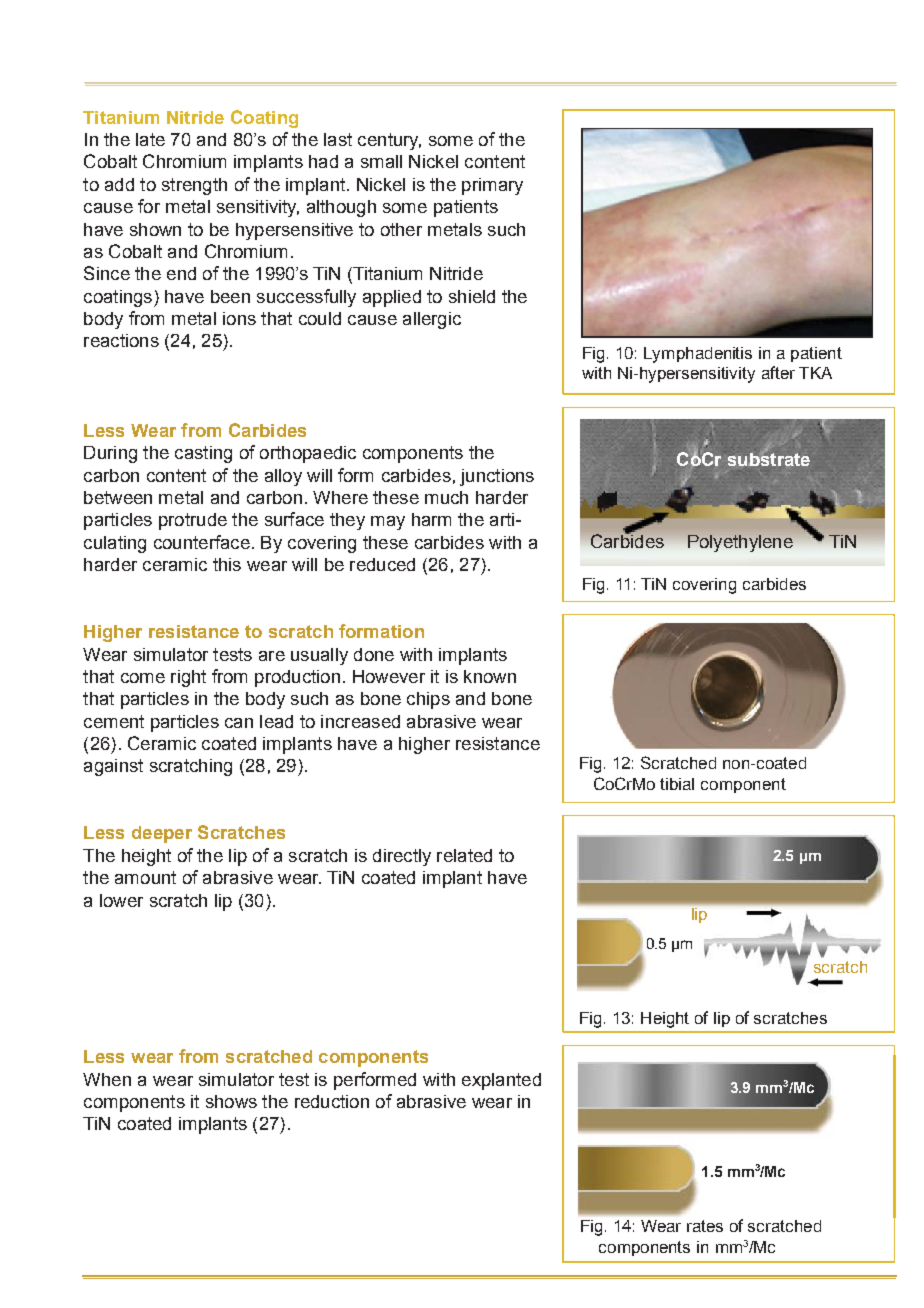  I want to click on Lymphadenitis, so click(698, 355).
